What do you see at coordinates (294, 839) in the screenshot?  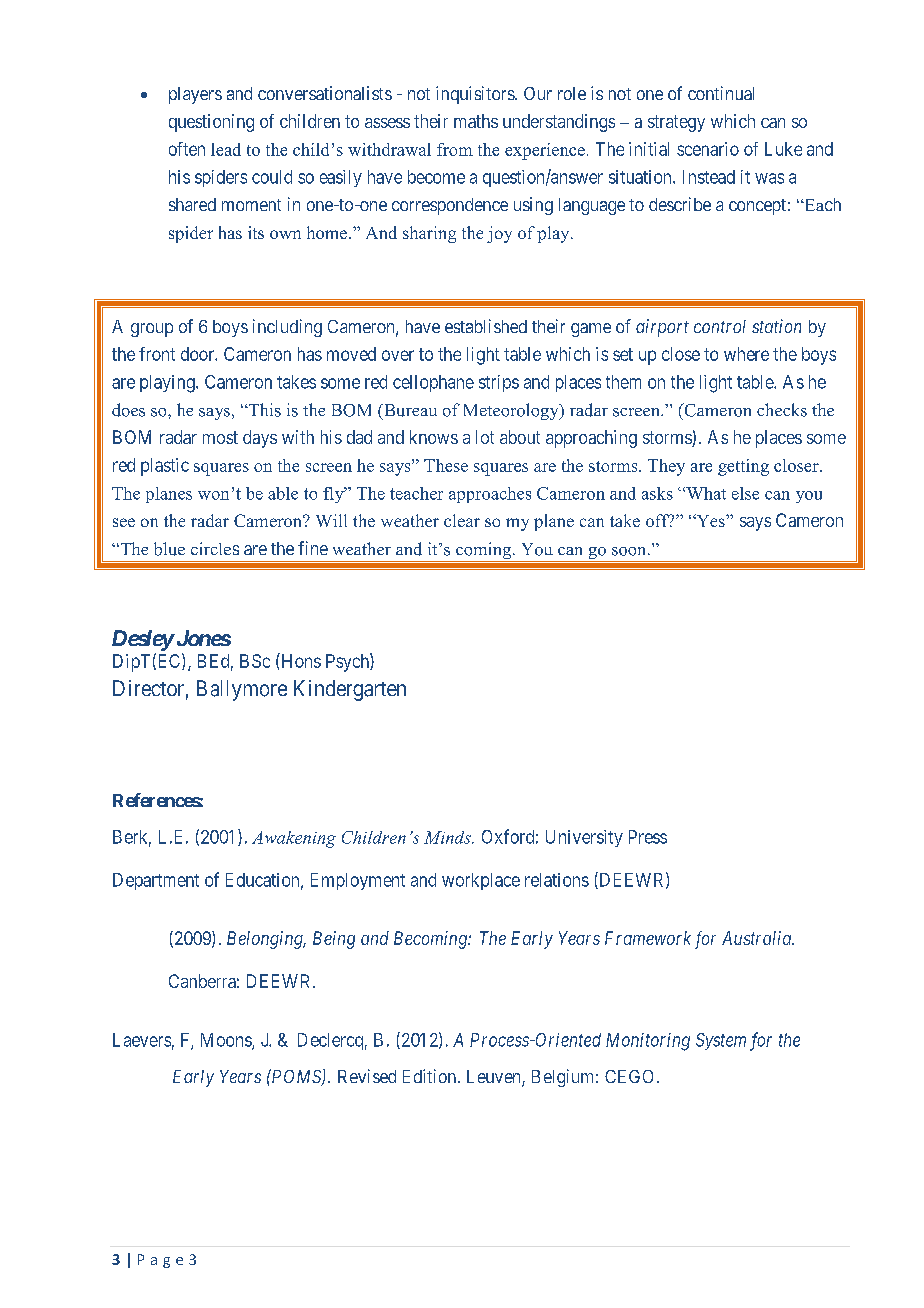 I see `Awakening` at bounding box center [294, 839].
